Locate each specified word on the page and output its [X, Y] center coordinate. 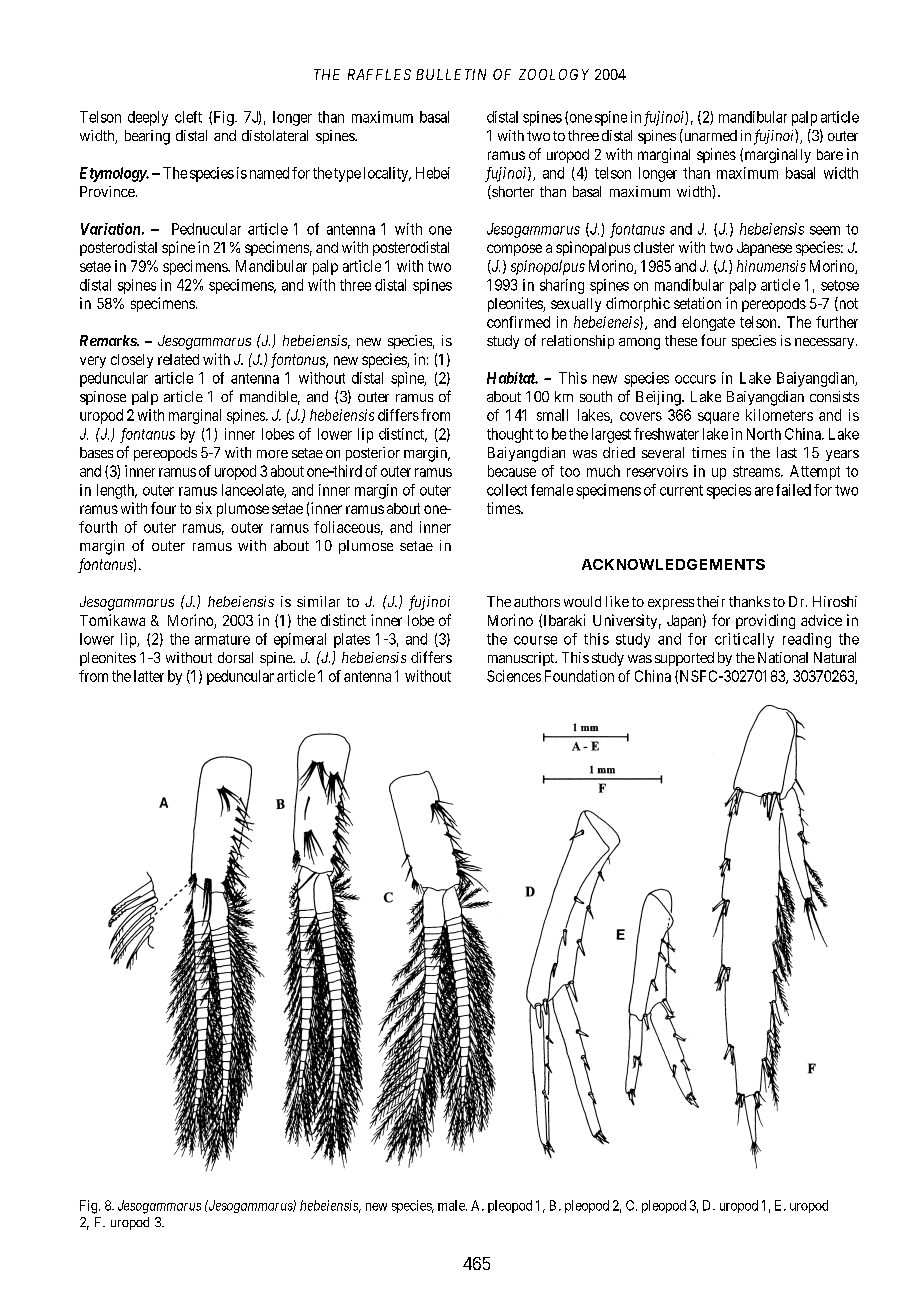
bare [830, 154]
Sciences [514, 676]
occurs [695, 379]
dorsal [235, 657]
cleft [188, 117]
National [783, 657]
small [552, 415]
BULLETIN [451, 74]
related [178, 359]
